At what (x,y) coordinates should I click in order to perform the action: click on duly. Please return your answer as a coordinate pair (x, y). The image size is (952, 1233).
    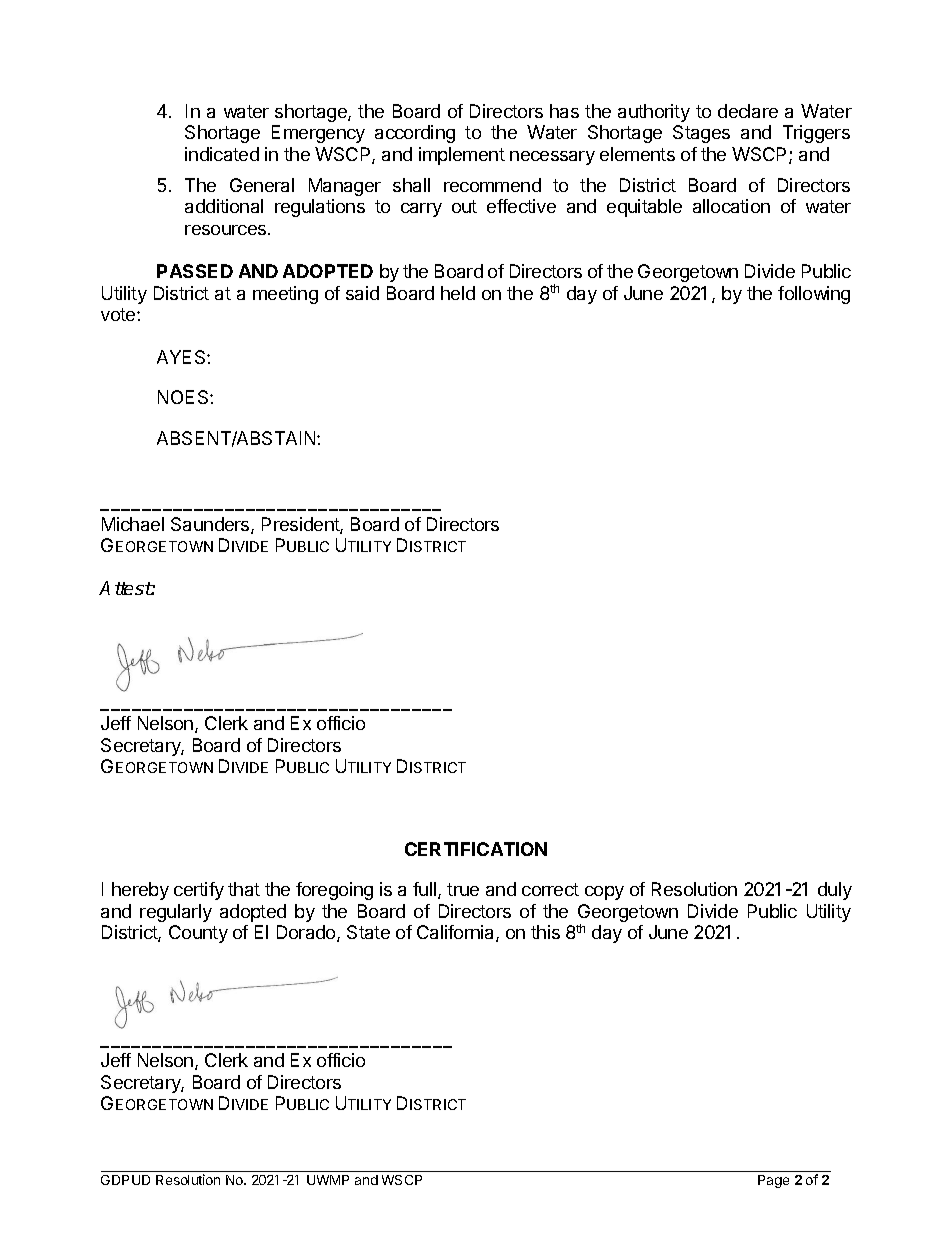
    Looking at the image, I should click on (835, 891).
